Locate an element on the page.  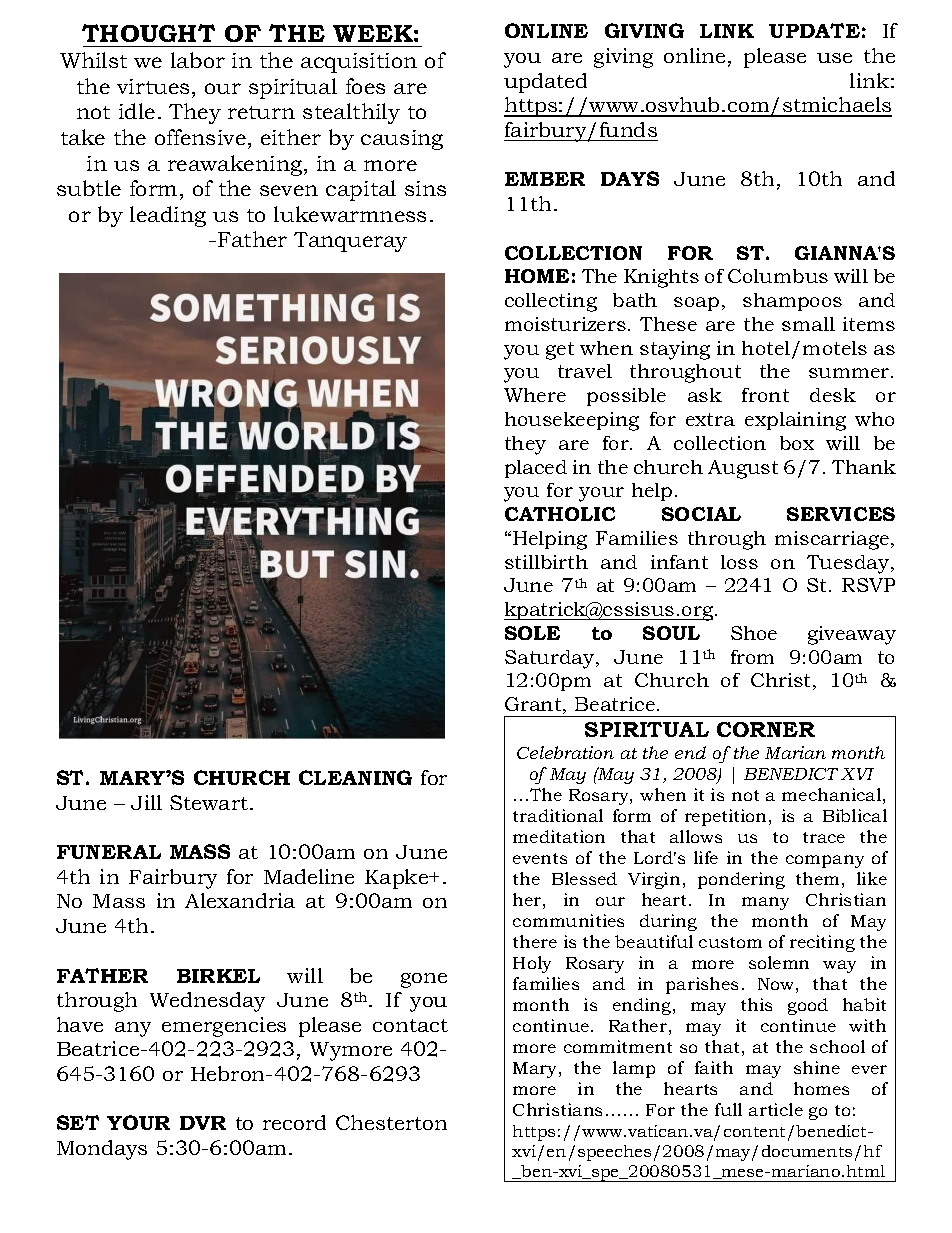
DVR is located at coordinates (203, 1123).
